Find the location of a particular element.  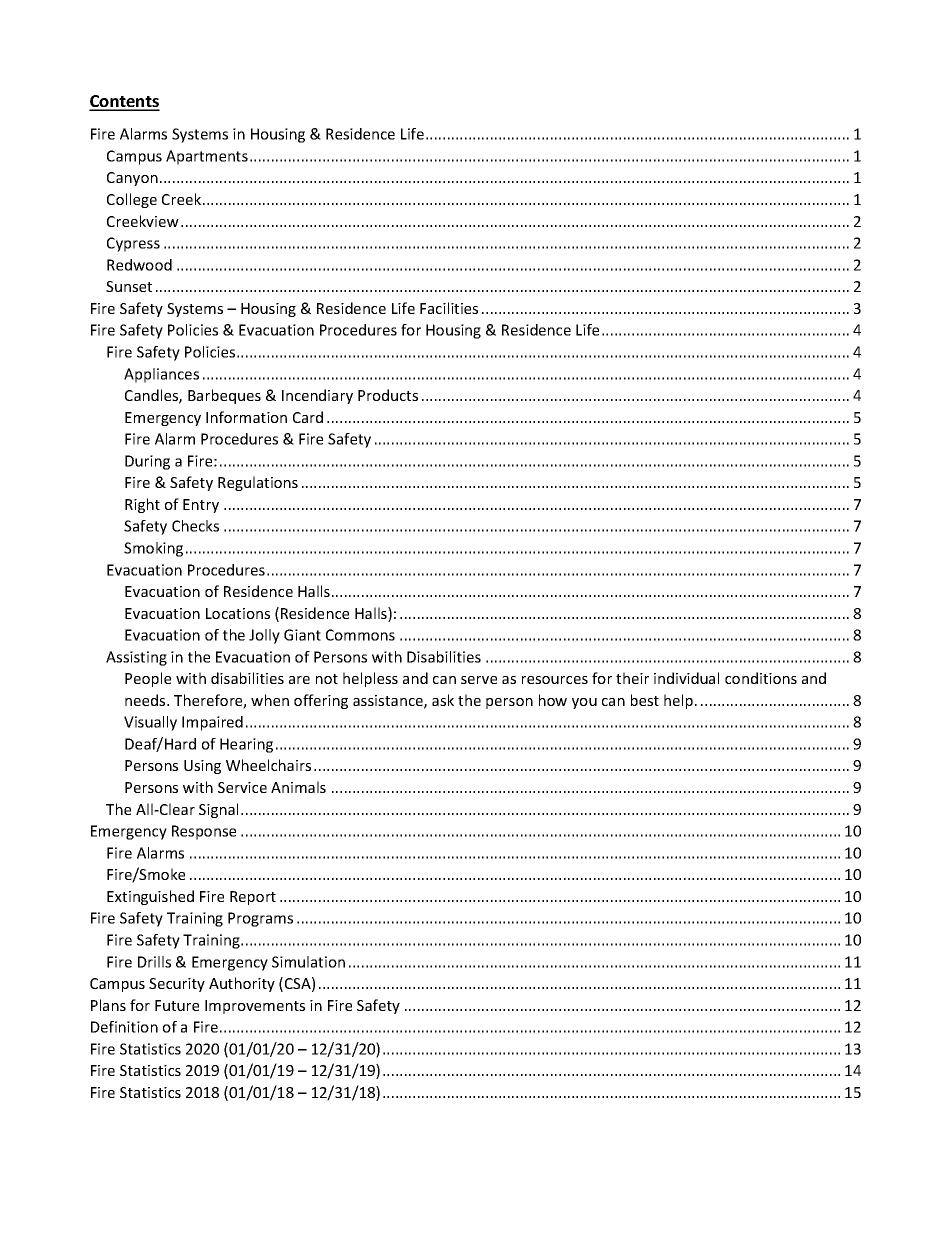

best is located at coordinates (645, 700).
